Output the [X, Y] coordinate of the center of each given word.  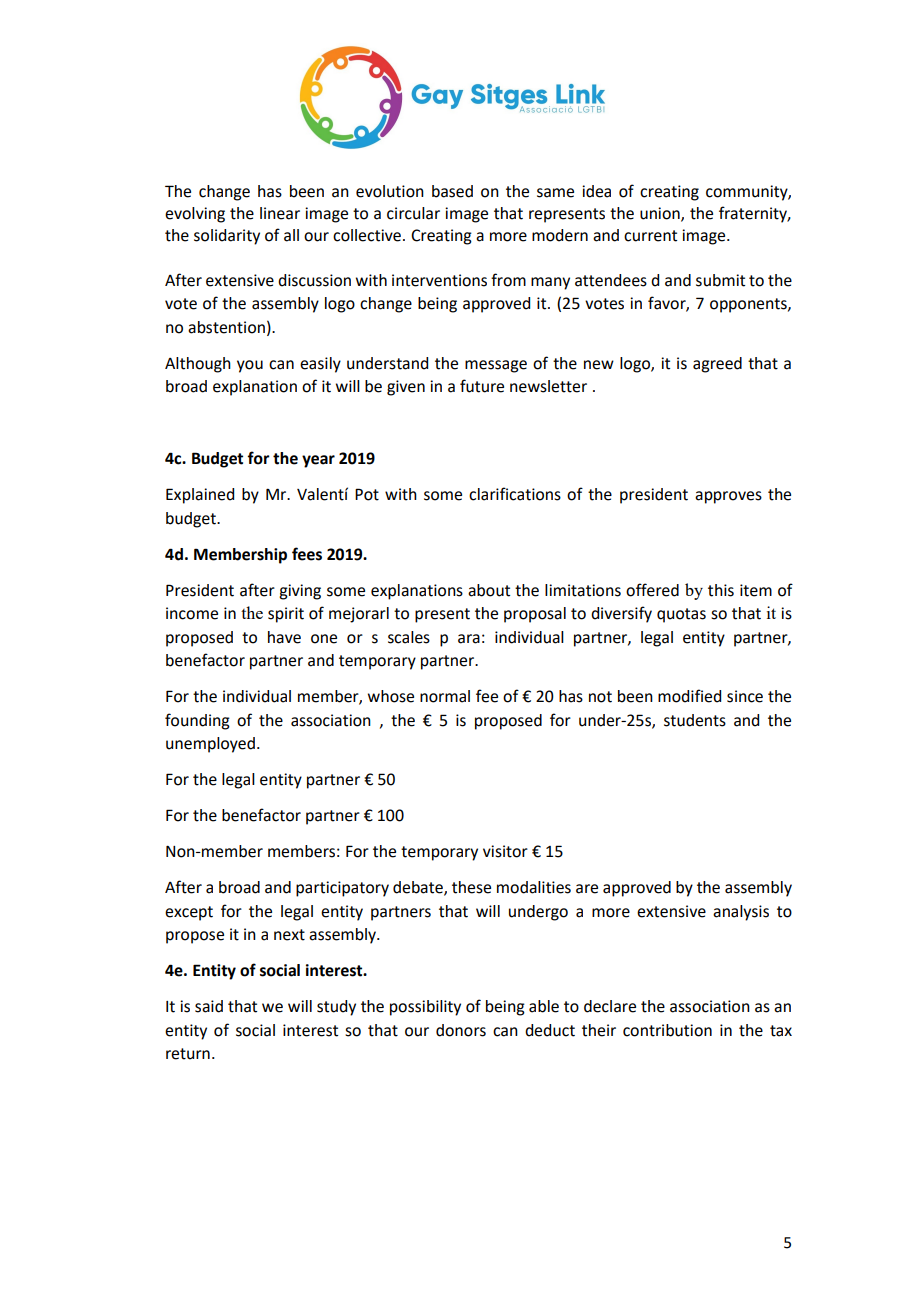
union [661, 214]
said [209, 1006]
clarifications [515, 494]
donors [461, 1030]
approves [728, 497]
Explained [200, 496]
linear [280, 213]
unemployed [210, 745]
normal [445, 696]
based [452, 191]
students [695, 720]
